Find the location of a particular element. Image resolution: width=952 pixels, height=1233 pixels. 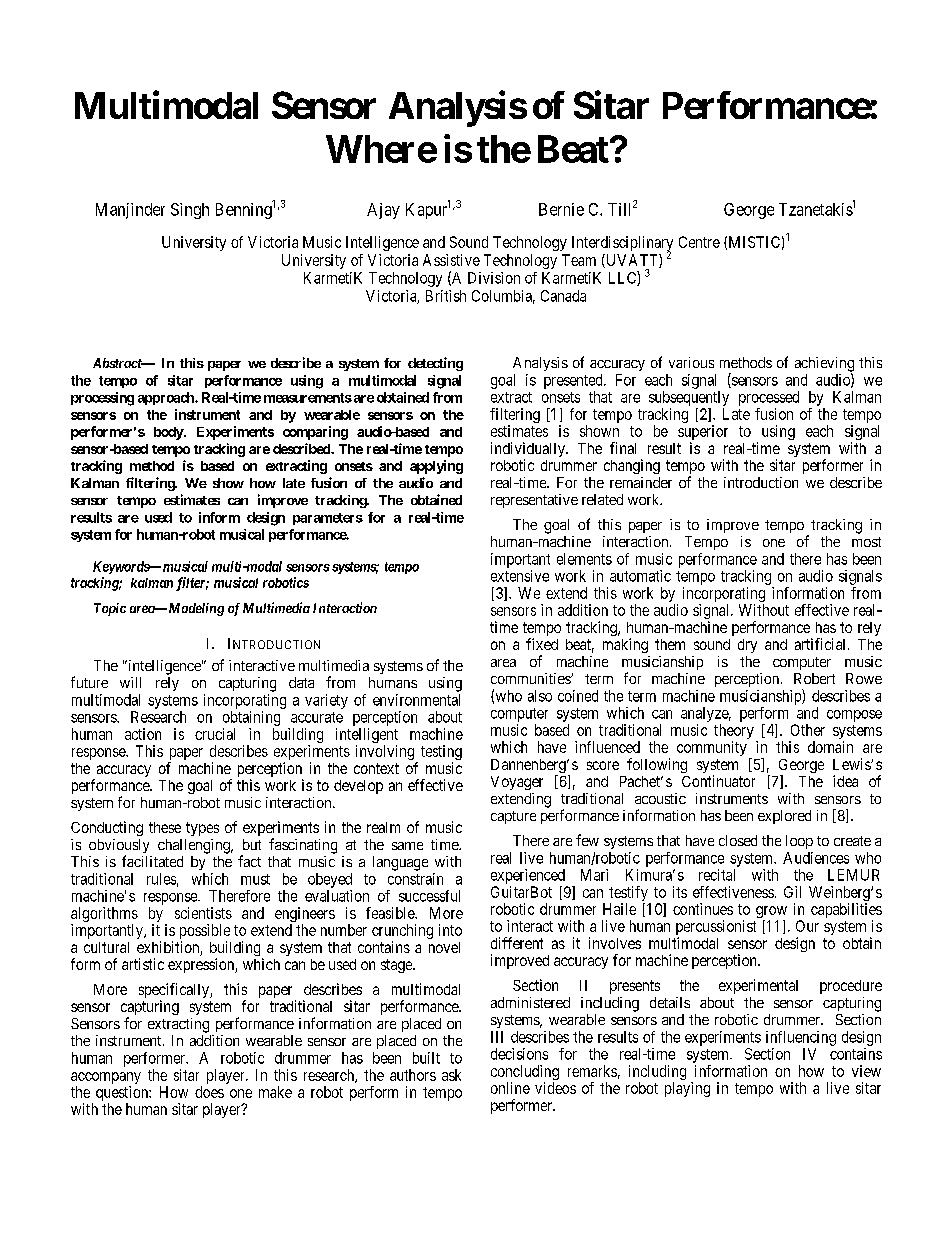

approach is located at coordinates (167, 398).
